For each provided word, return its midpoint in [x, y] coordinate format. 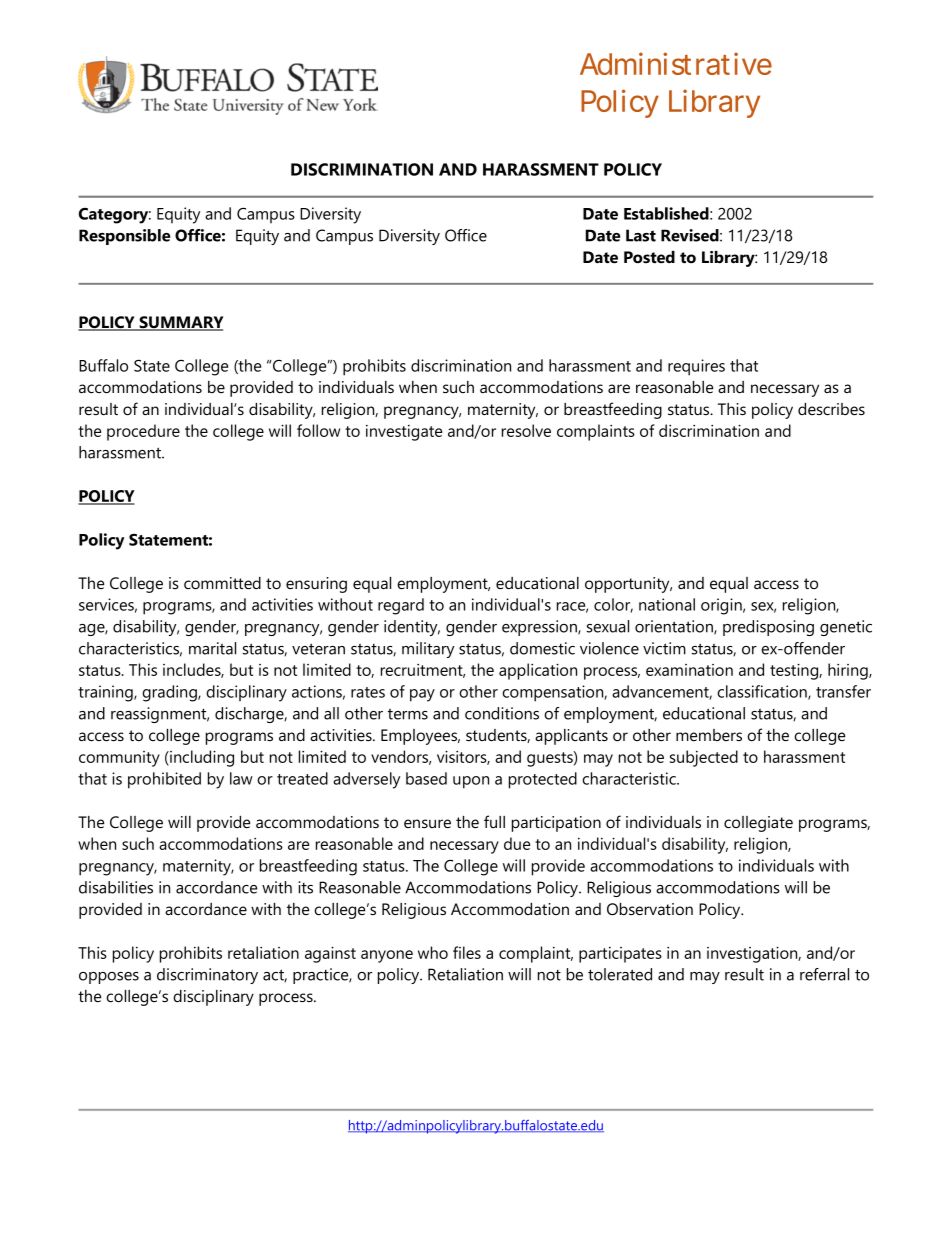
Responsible [124, 237]
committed [222, 583]
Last [641, 235]
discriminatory [207, 976]
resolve [526, 430]
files [467, 952]
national [667, 604]
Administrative [676, 63]
